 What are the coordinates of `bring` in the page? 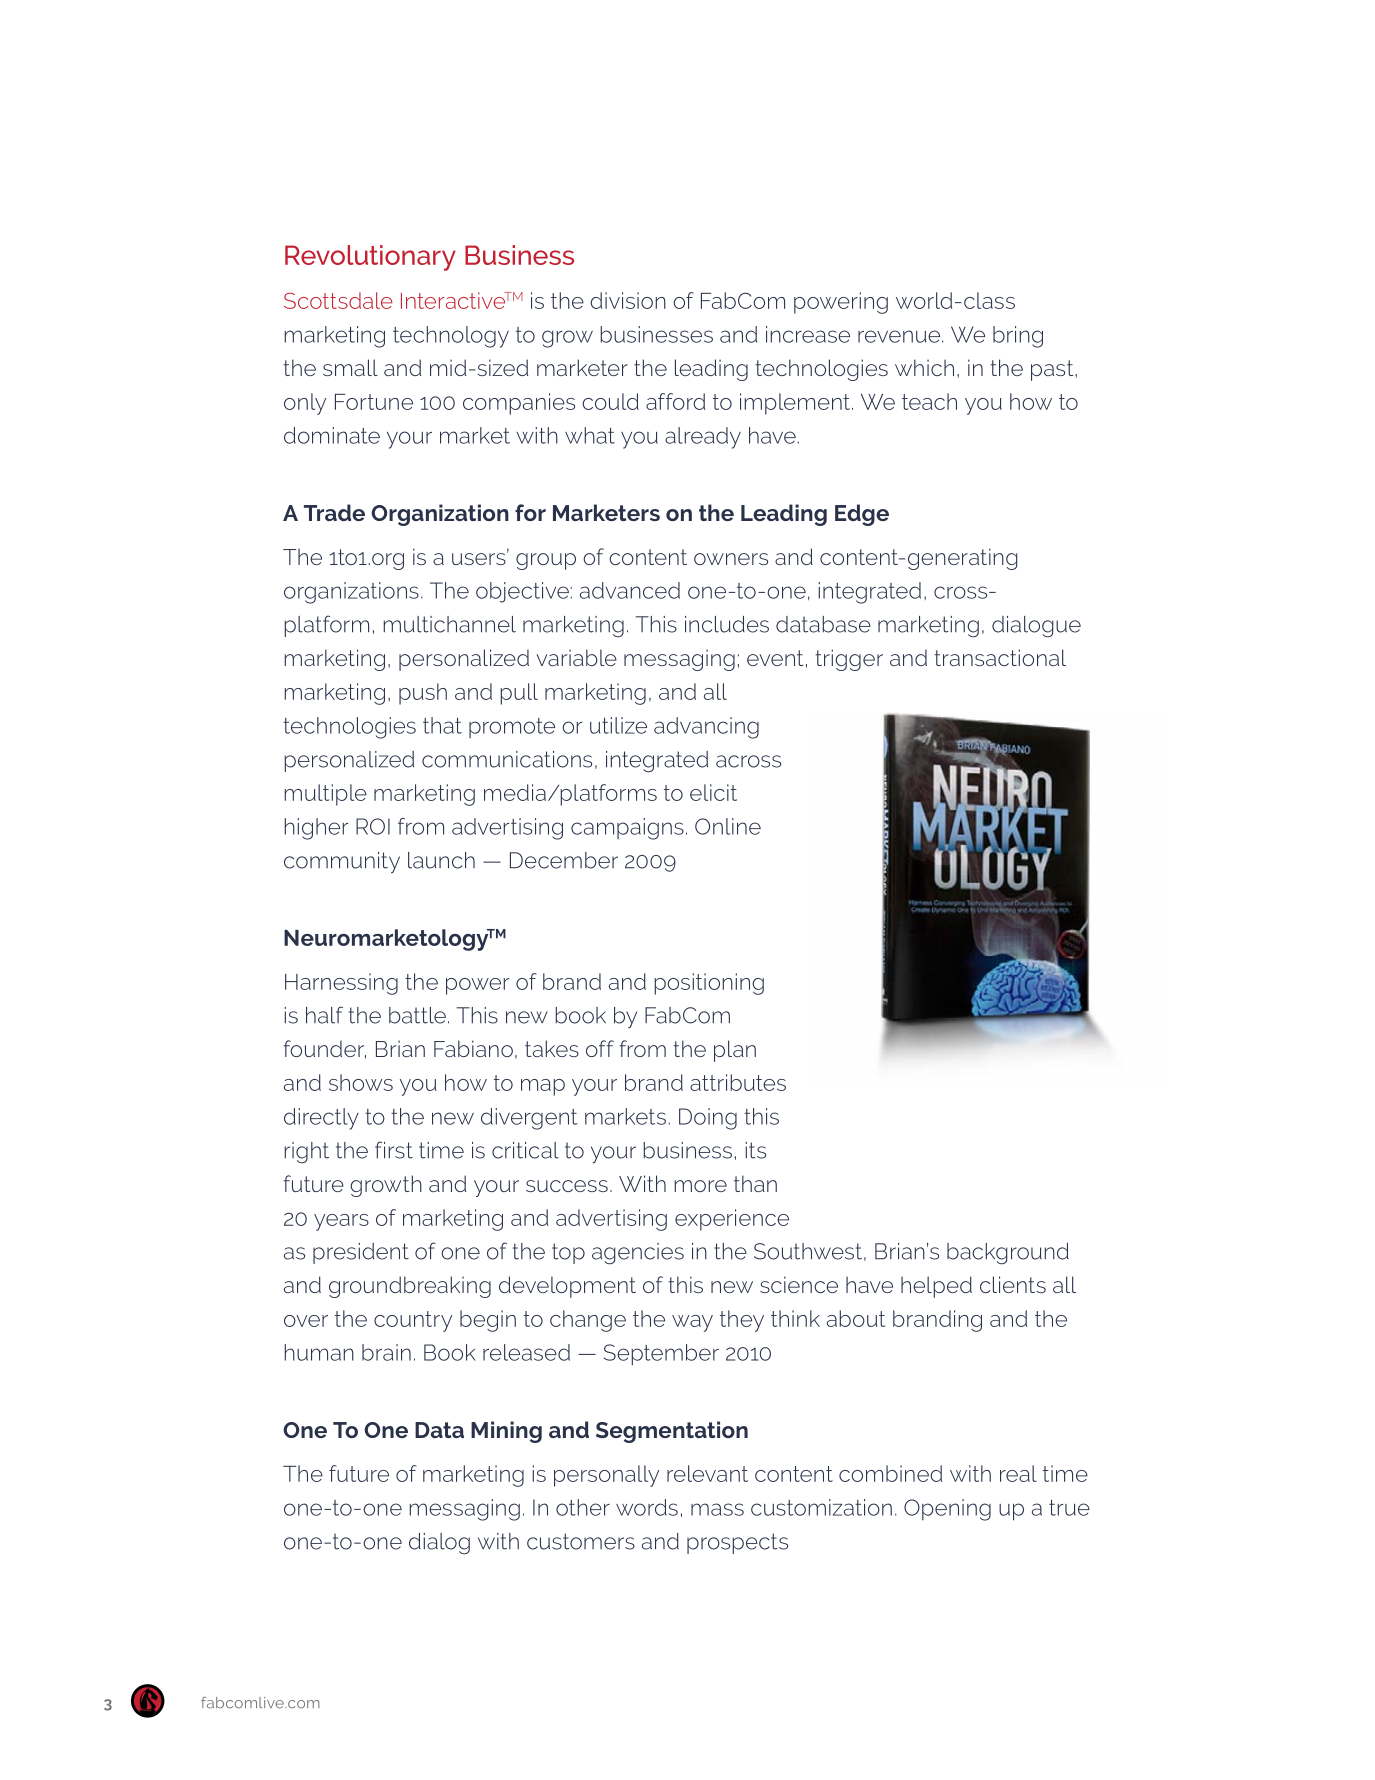 It's located at (1018, 337).
